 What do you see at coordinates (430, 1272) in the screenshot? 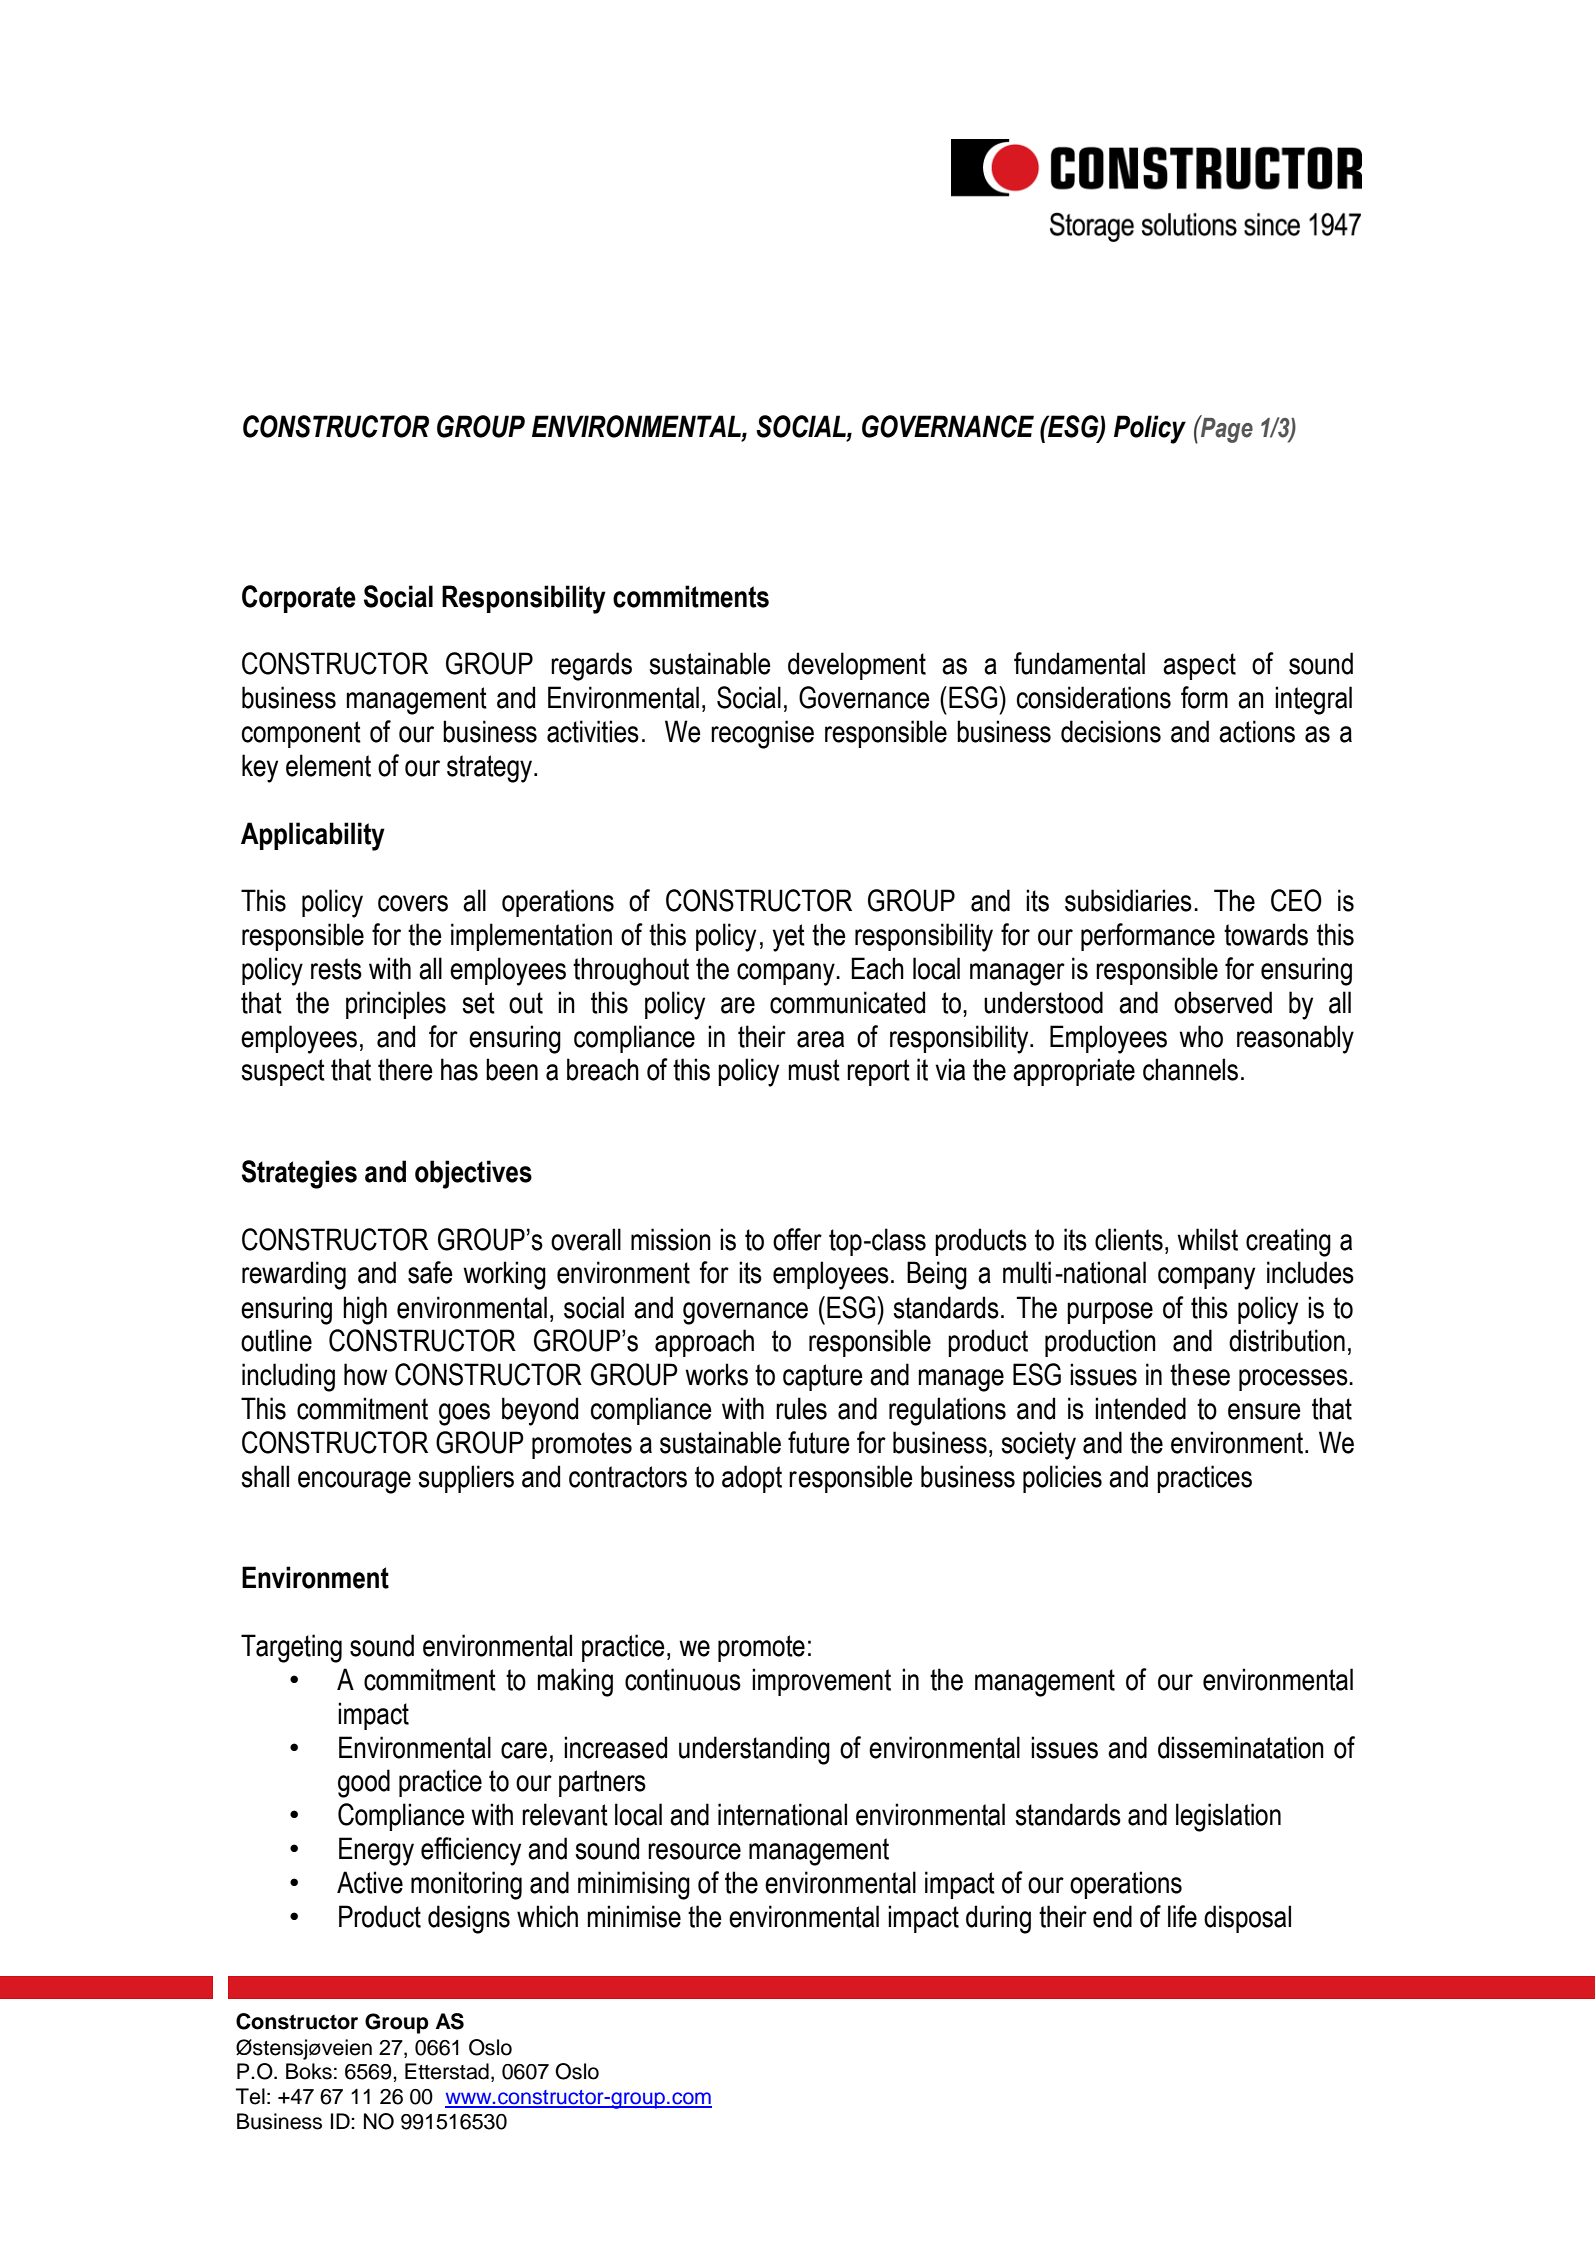
I see `safe` at bounding box center [430, 1272].
